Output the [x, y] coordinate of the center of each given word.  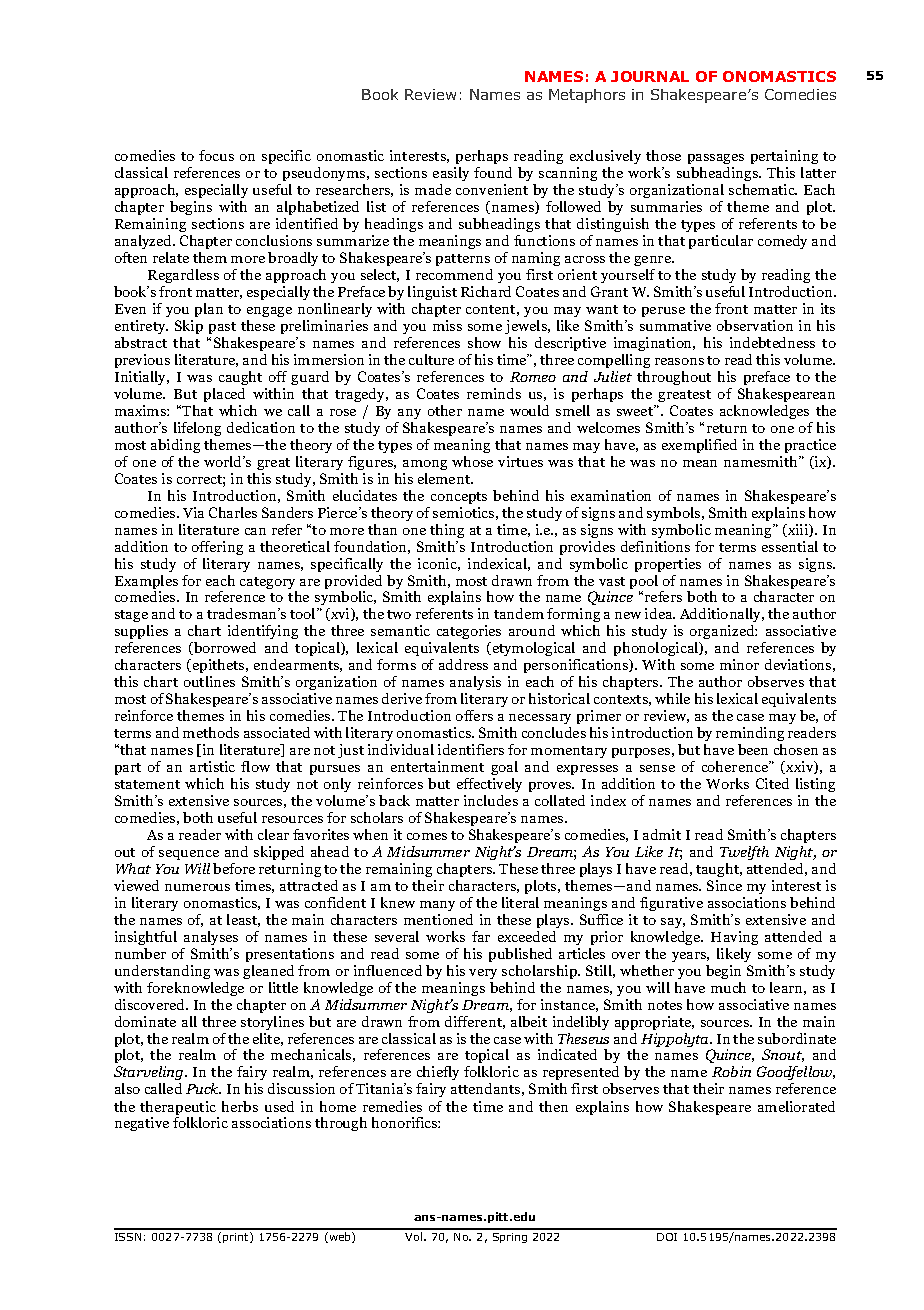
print [237, 1237]
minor [739, 664]
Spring [510, 1238]
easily [451, 176]
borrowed [224, 648]
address [463, 664]
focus [216, 155]
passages [716, 161]
